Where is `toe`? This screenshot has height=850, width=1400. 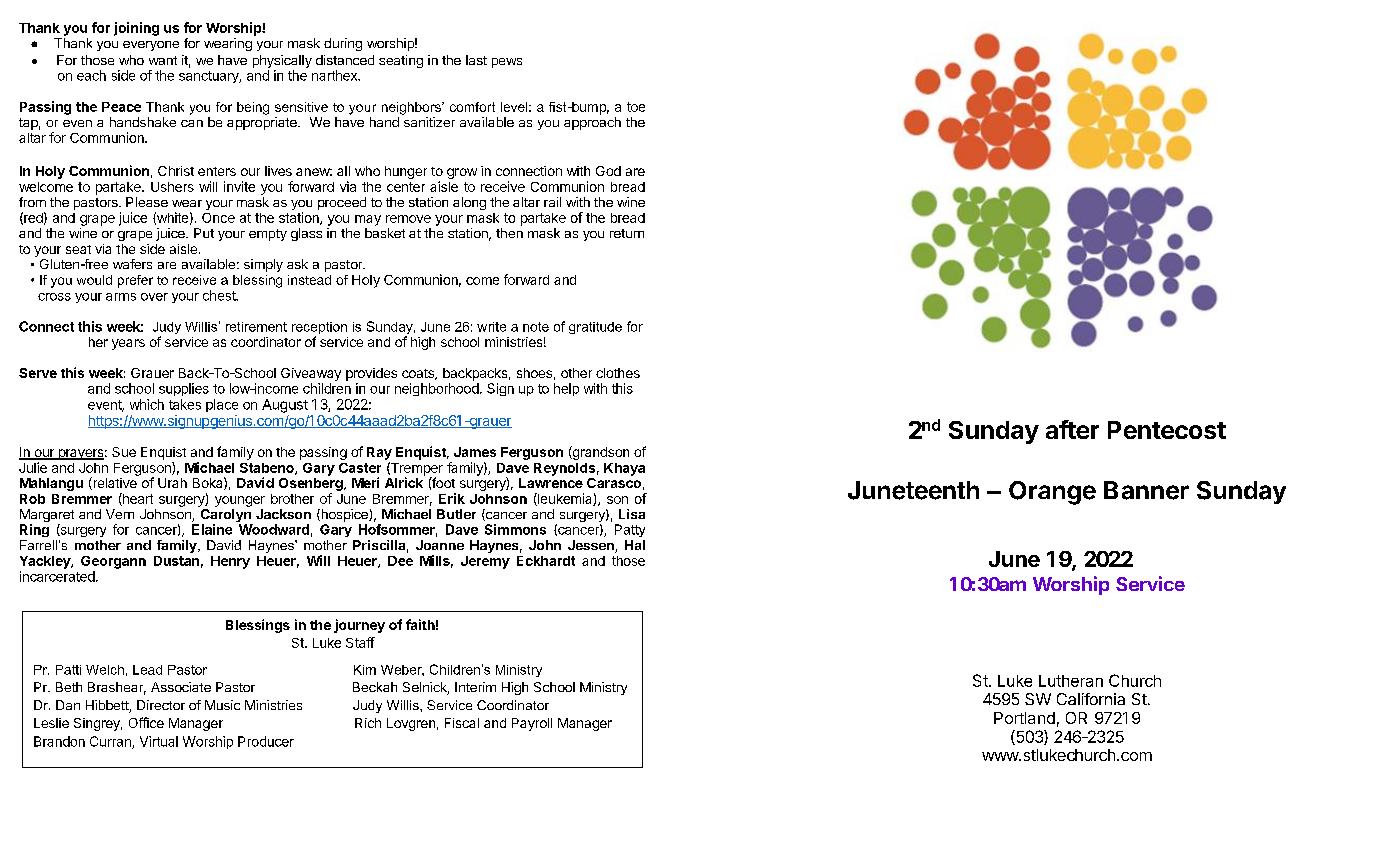 toe is located at coordinates (636, 107).
